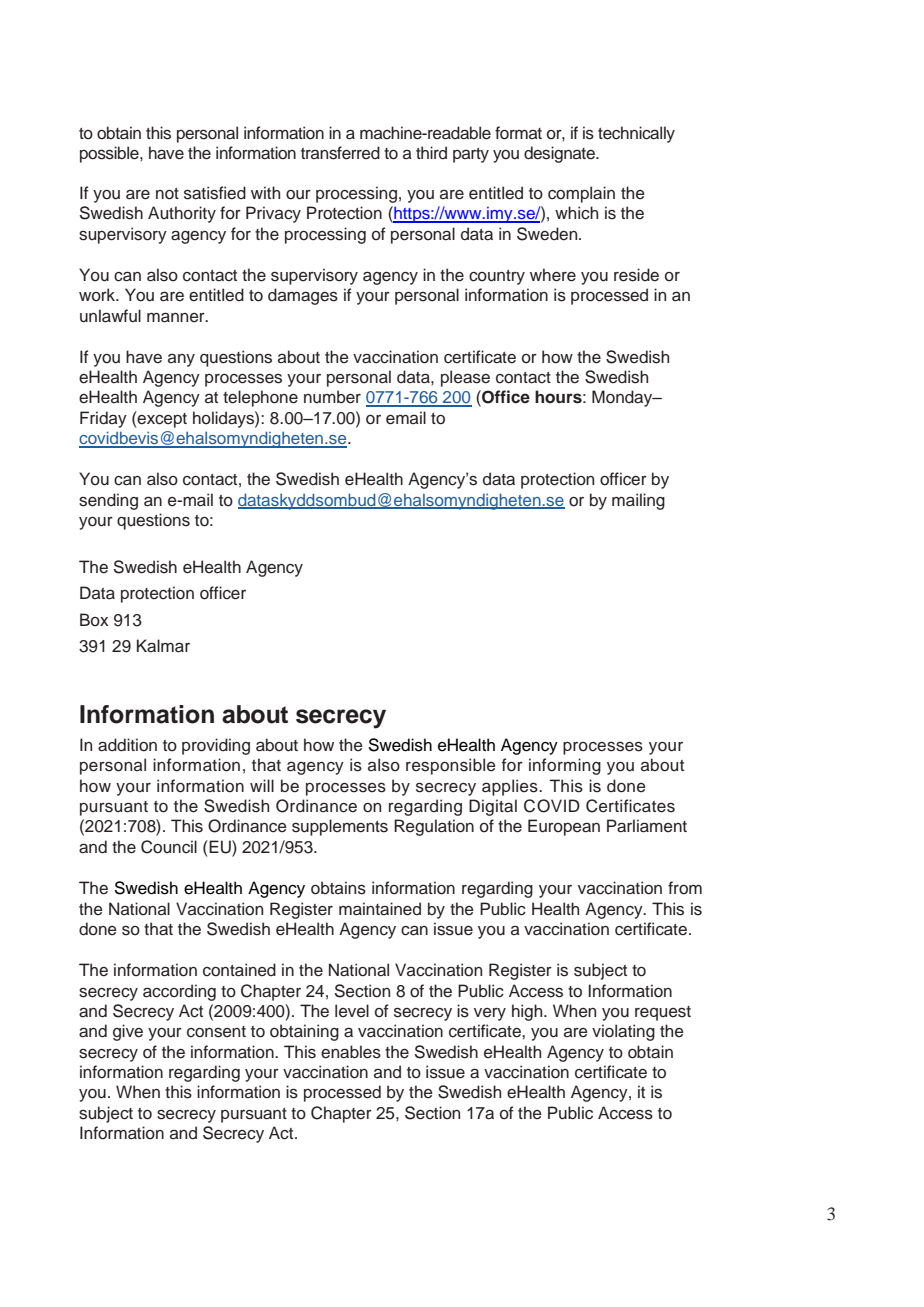  What do you see at coordinates (636, 275) in the screenshot?
I see `reside` at bounding box center [636, 275].
